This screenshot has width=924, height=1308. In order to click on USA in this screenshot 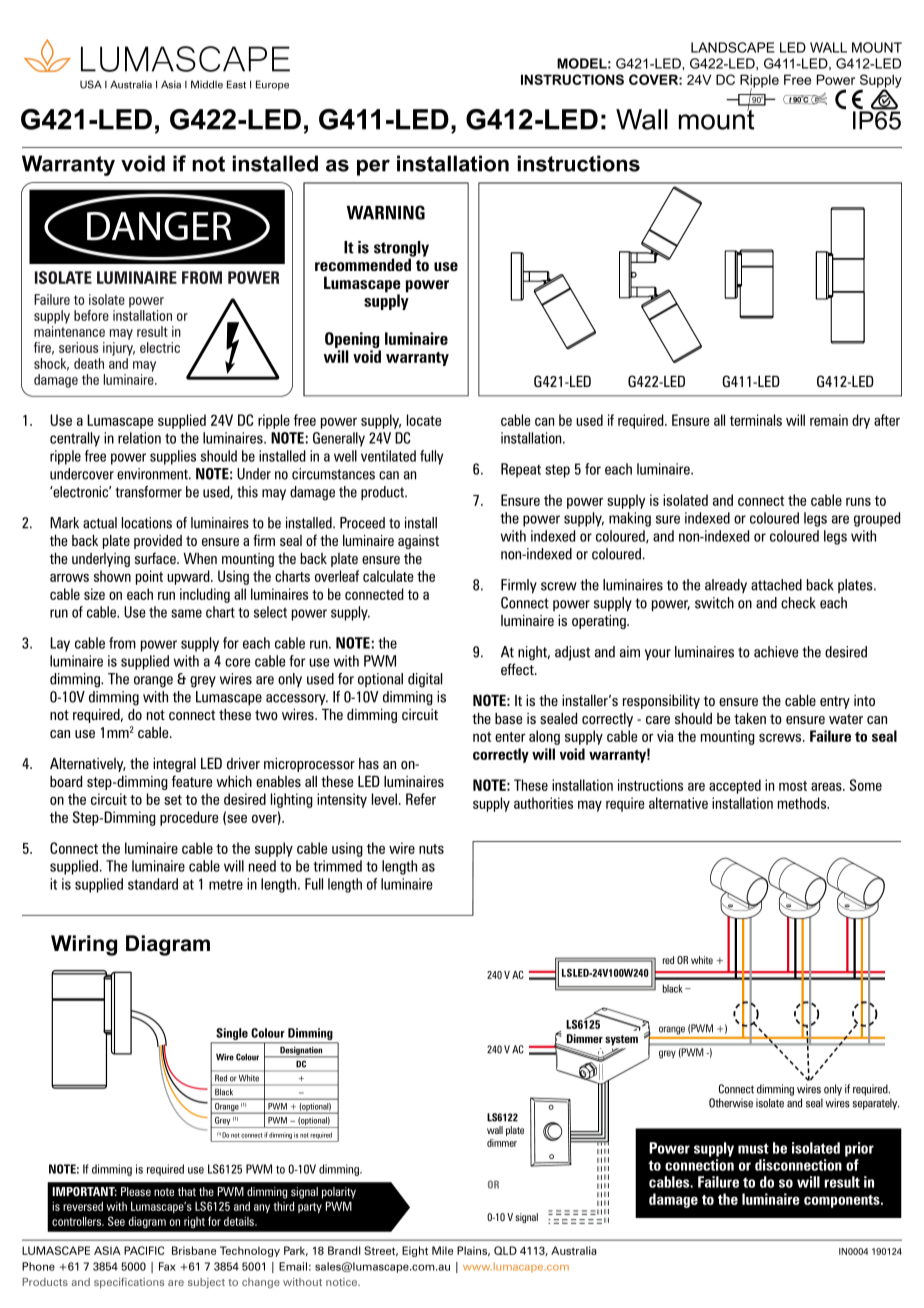, I will do `click(91, 84)`.
